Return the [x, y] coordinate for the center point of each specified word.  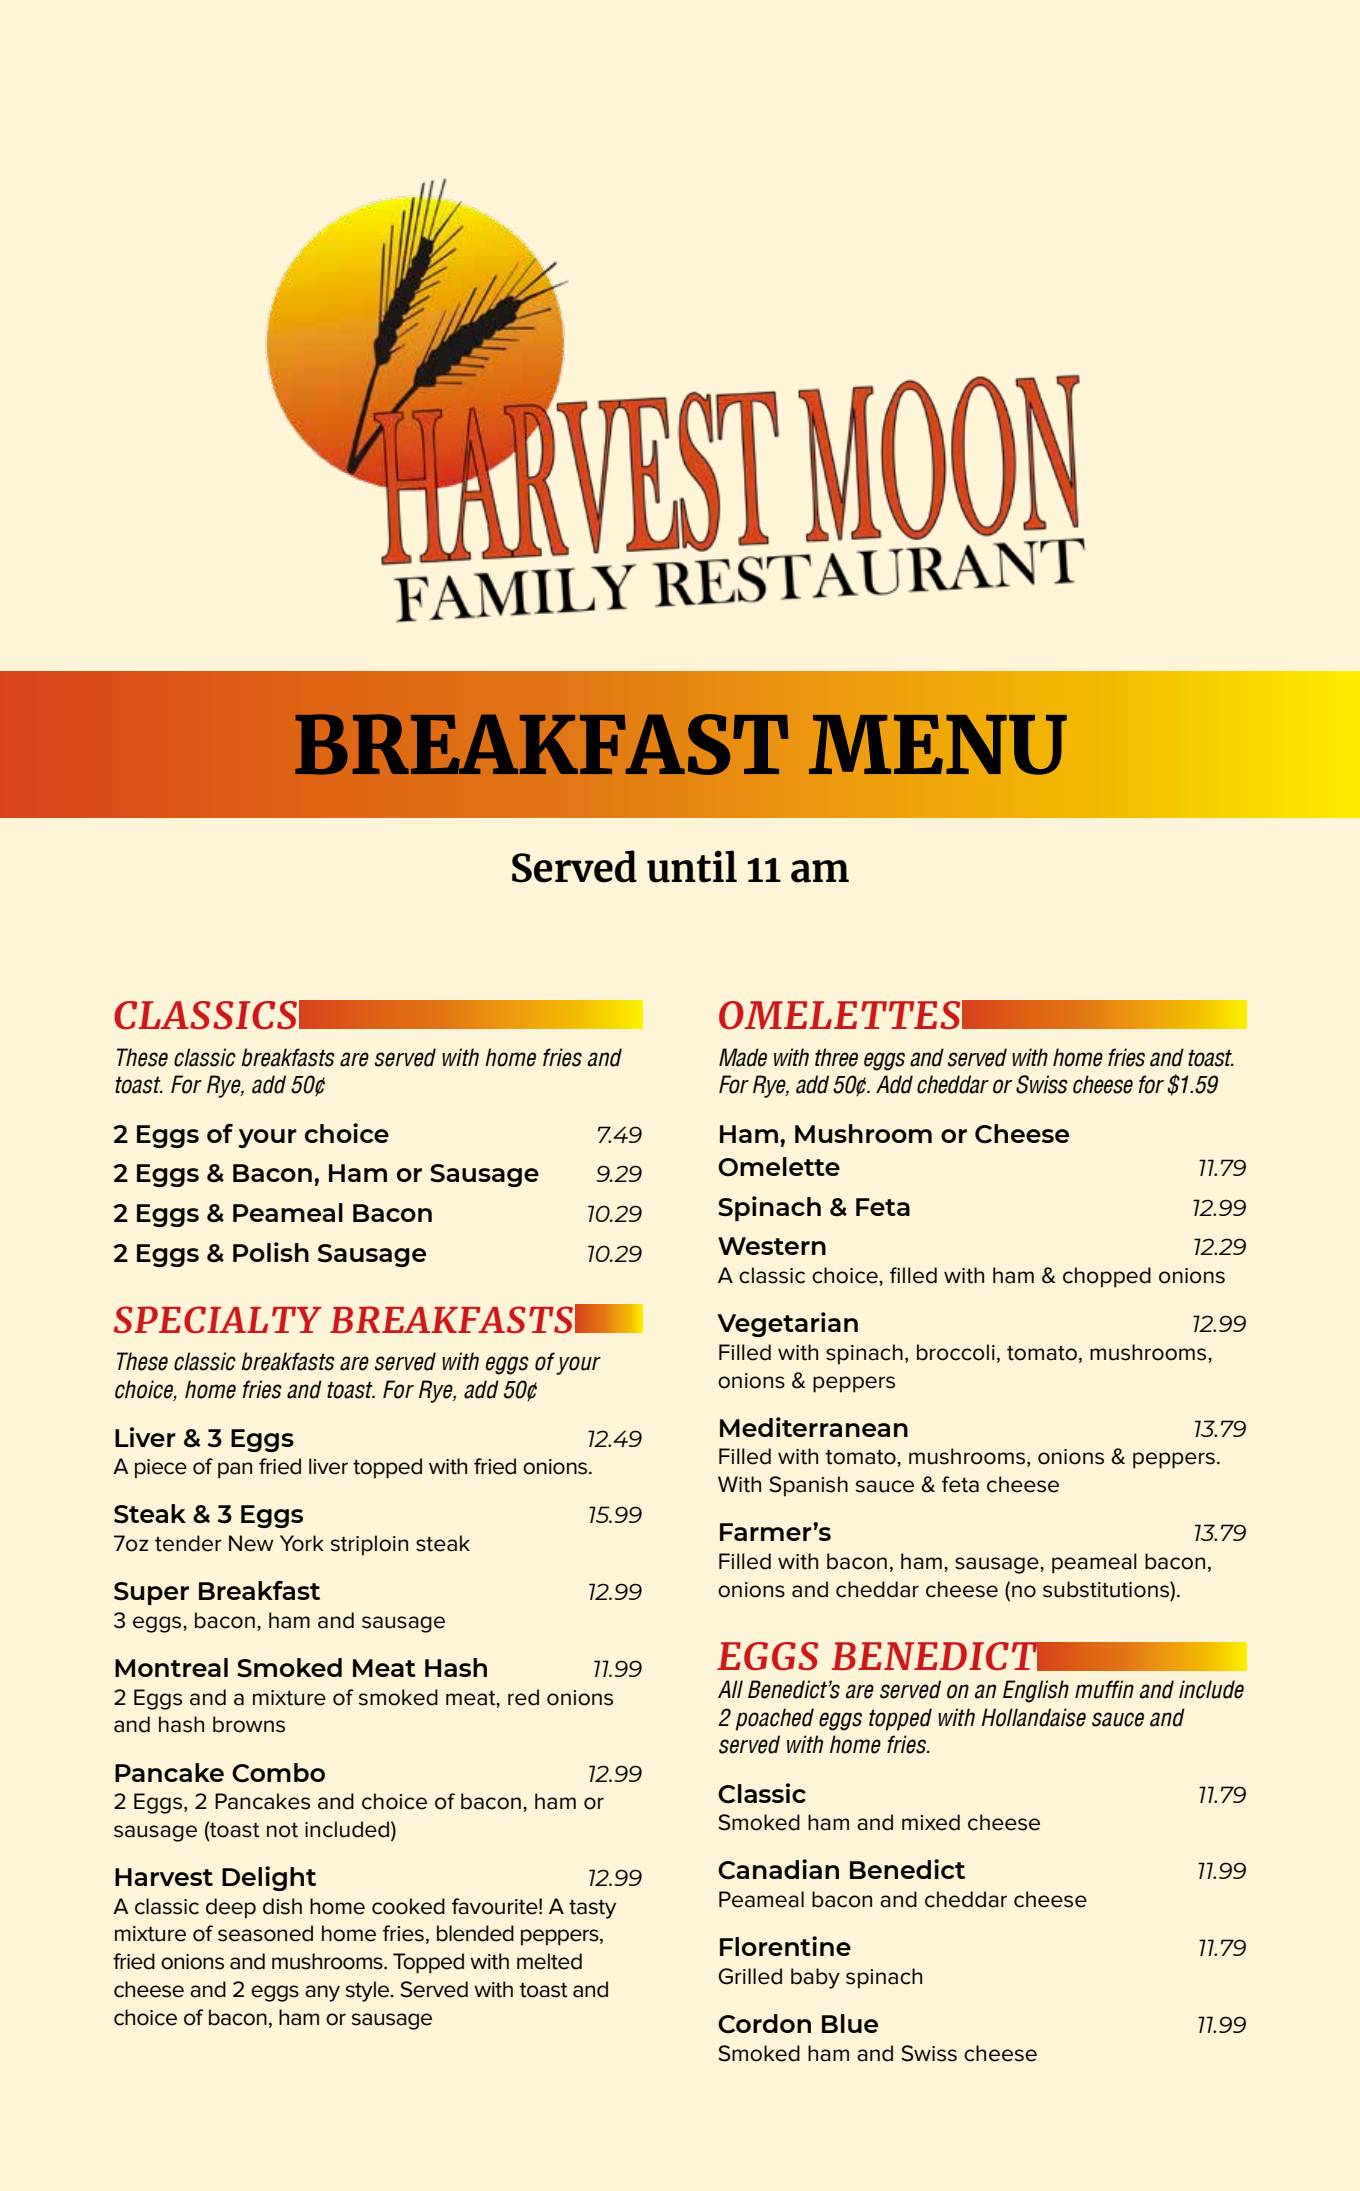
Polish [271, 1252]
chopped [1107, 1277]
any [322, 1993]
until [692, 866]
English [1036, 1691]
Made [743, 1057]
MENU [938, 745]
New [251, 1543]
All [730, 1689]
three [836, 1057]
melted [549, 1961]
